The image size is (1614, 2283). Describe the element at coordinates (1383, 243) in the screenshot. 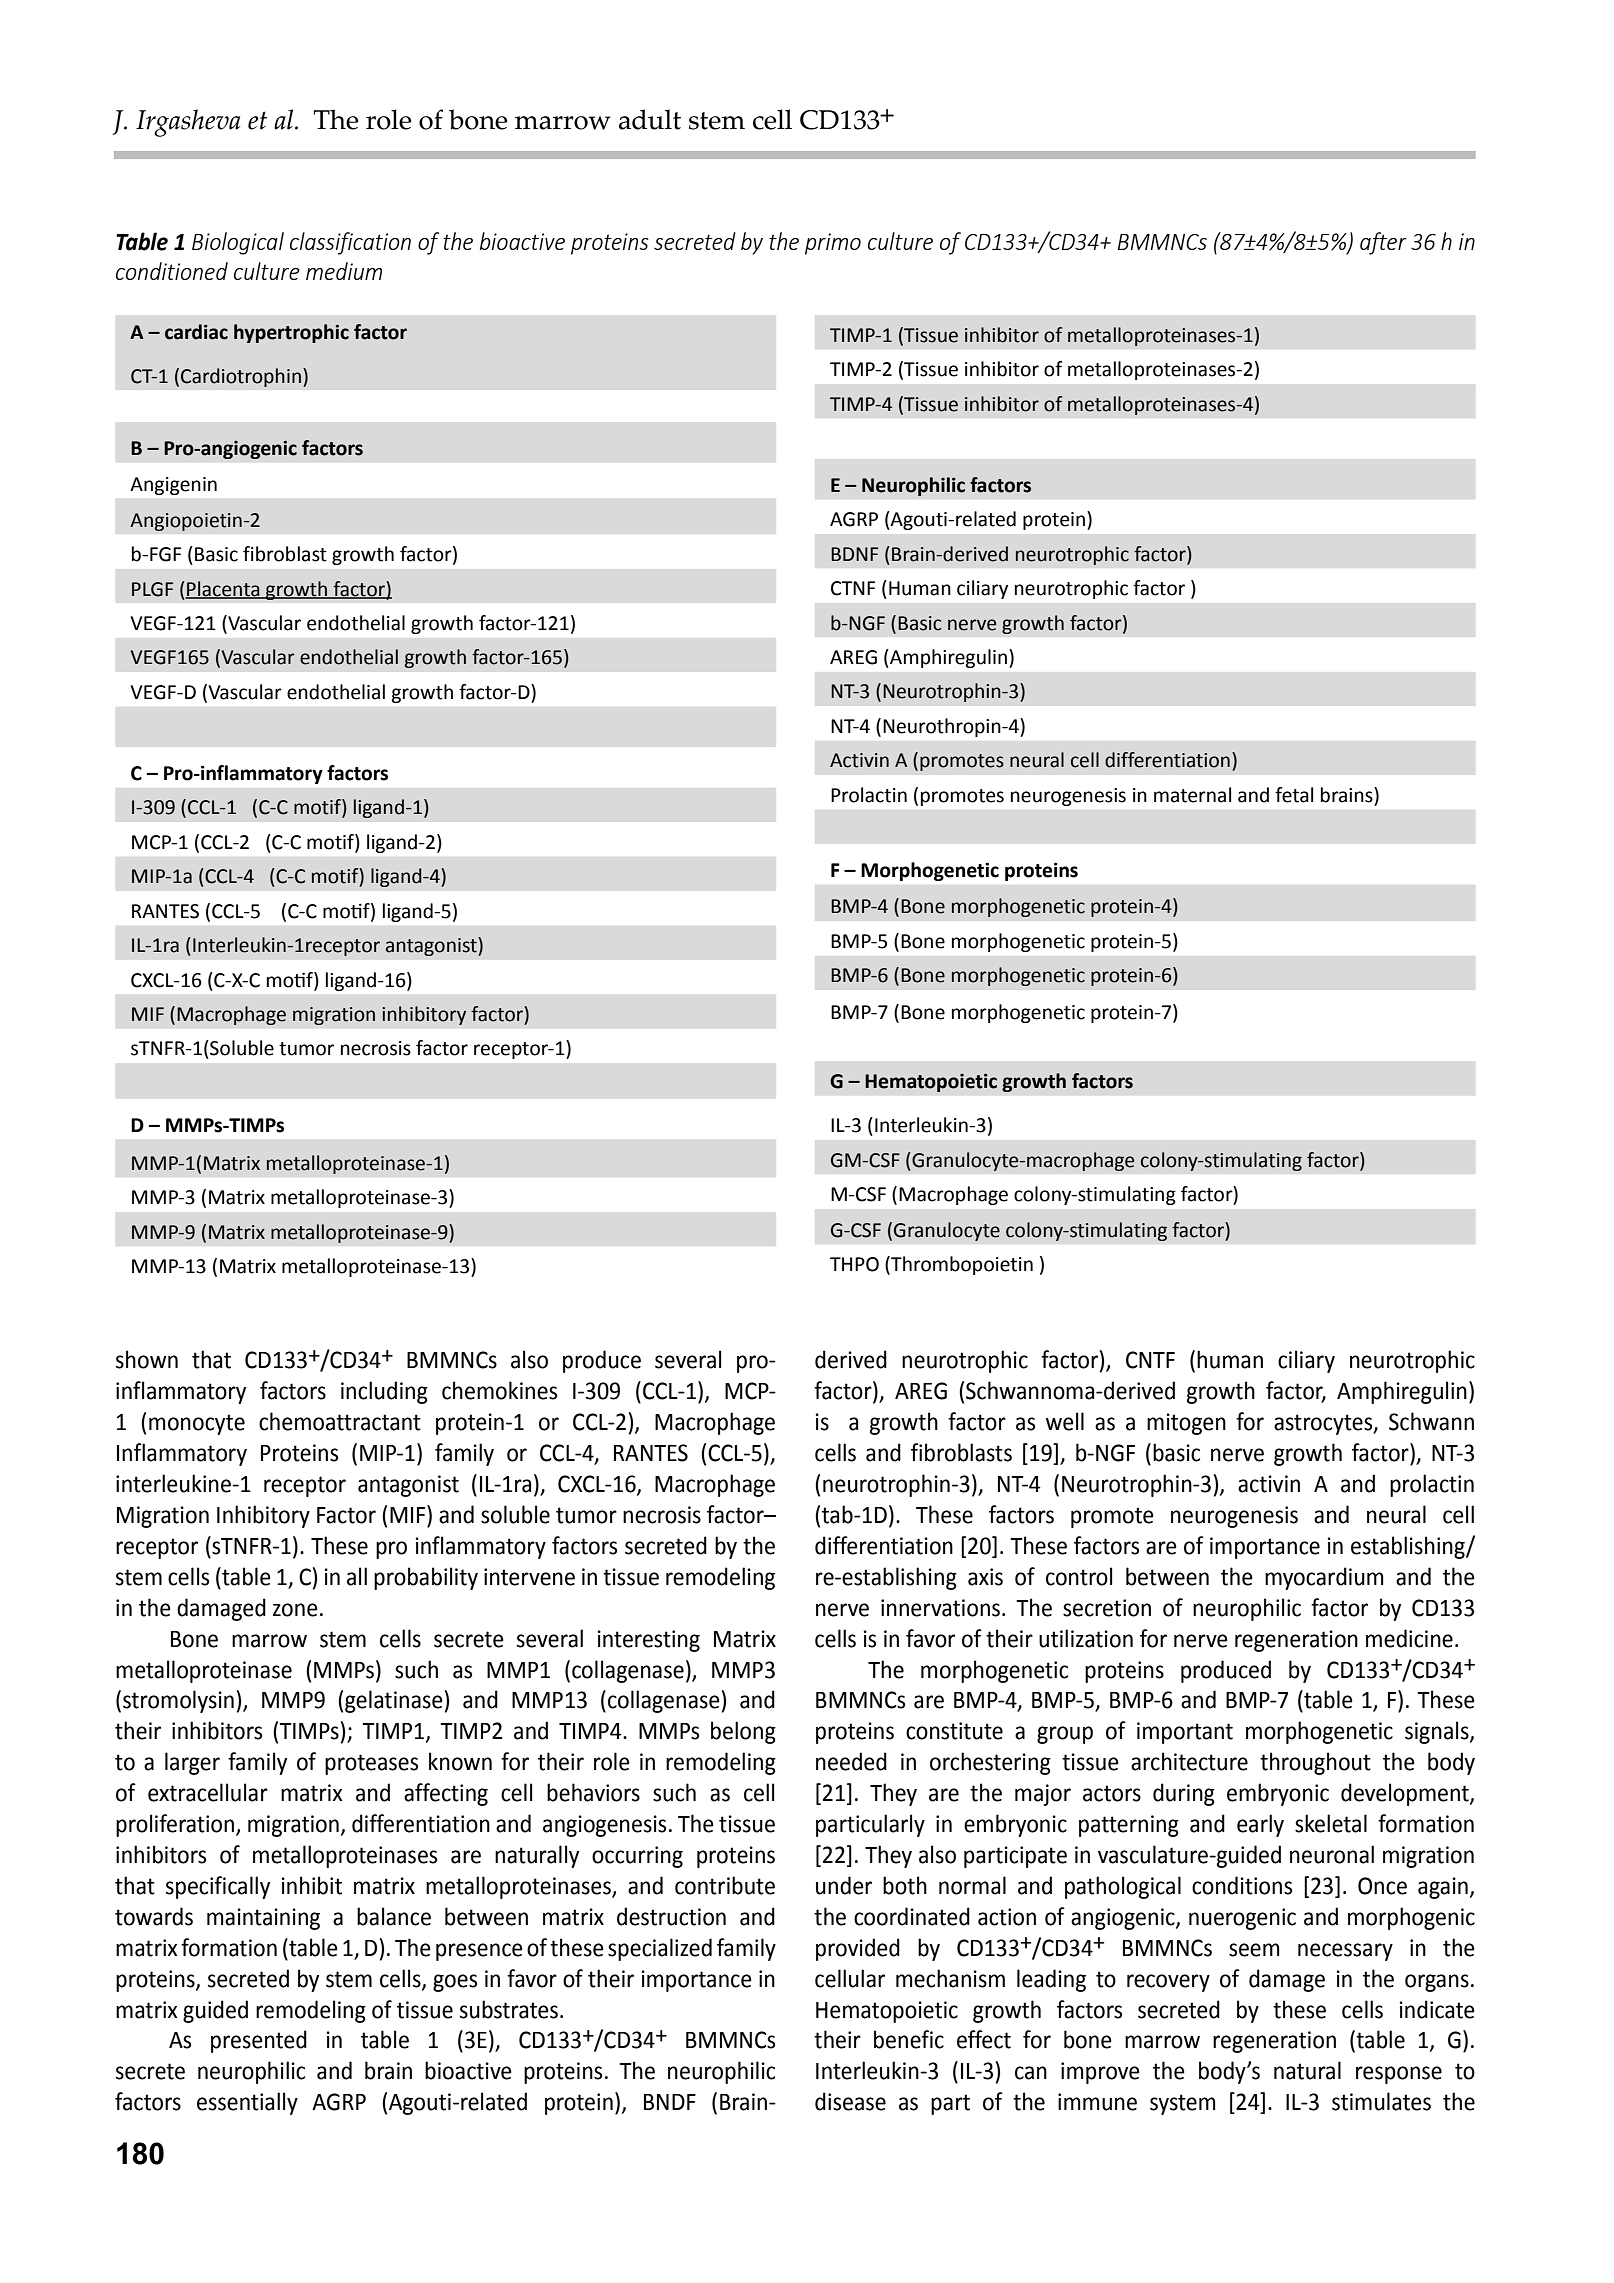

I see `after` at that location.
